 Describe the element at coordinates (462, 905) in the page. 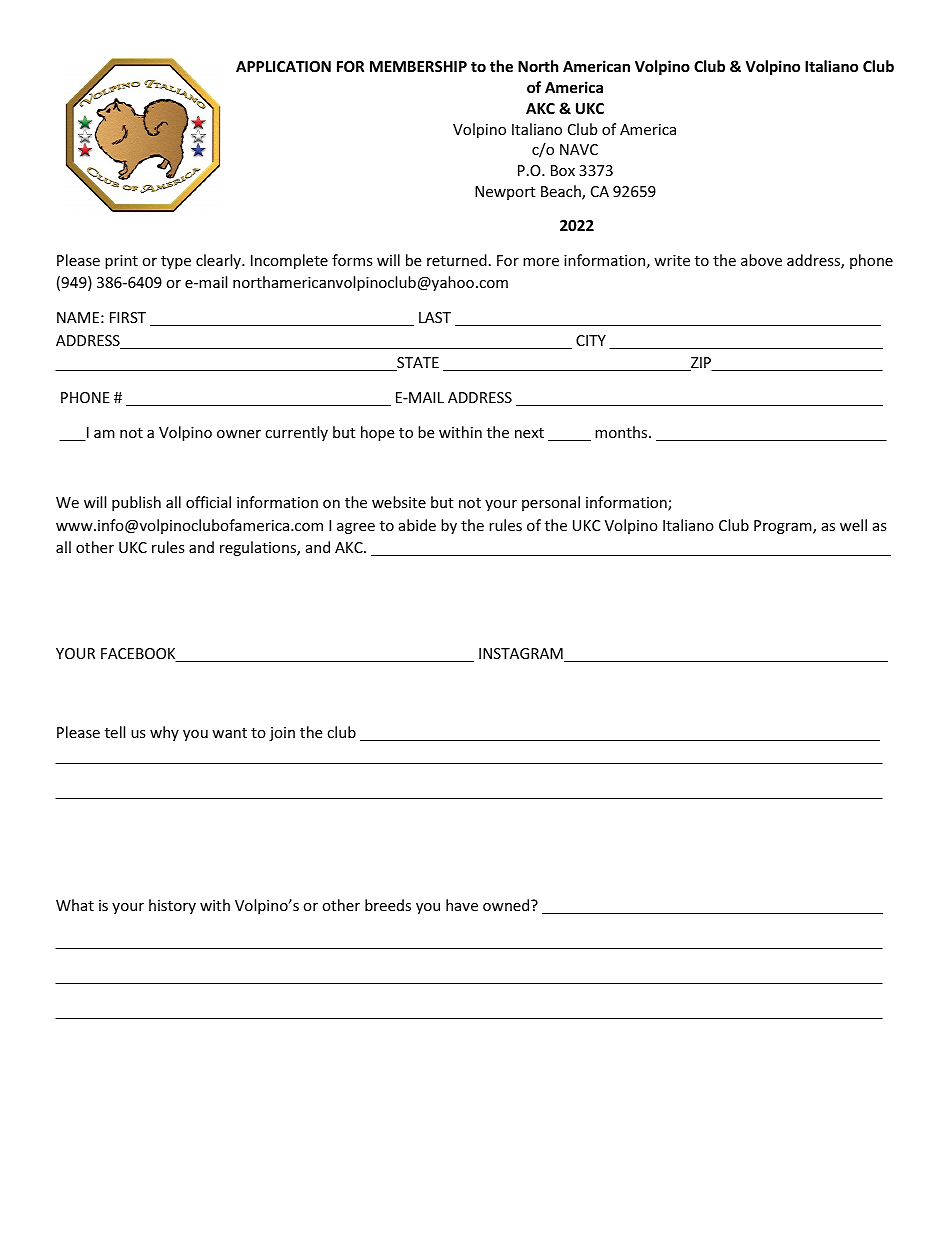

I see `have` at that location.
